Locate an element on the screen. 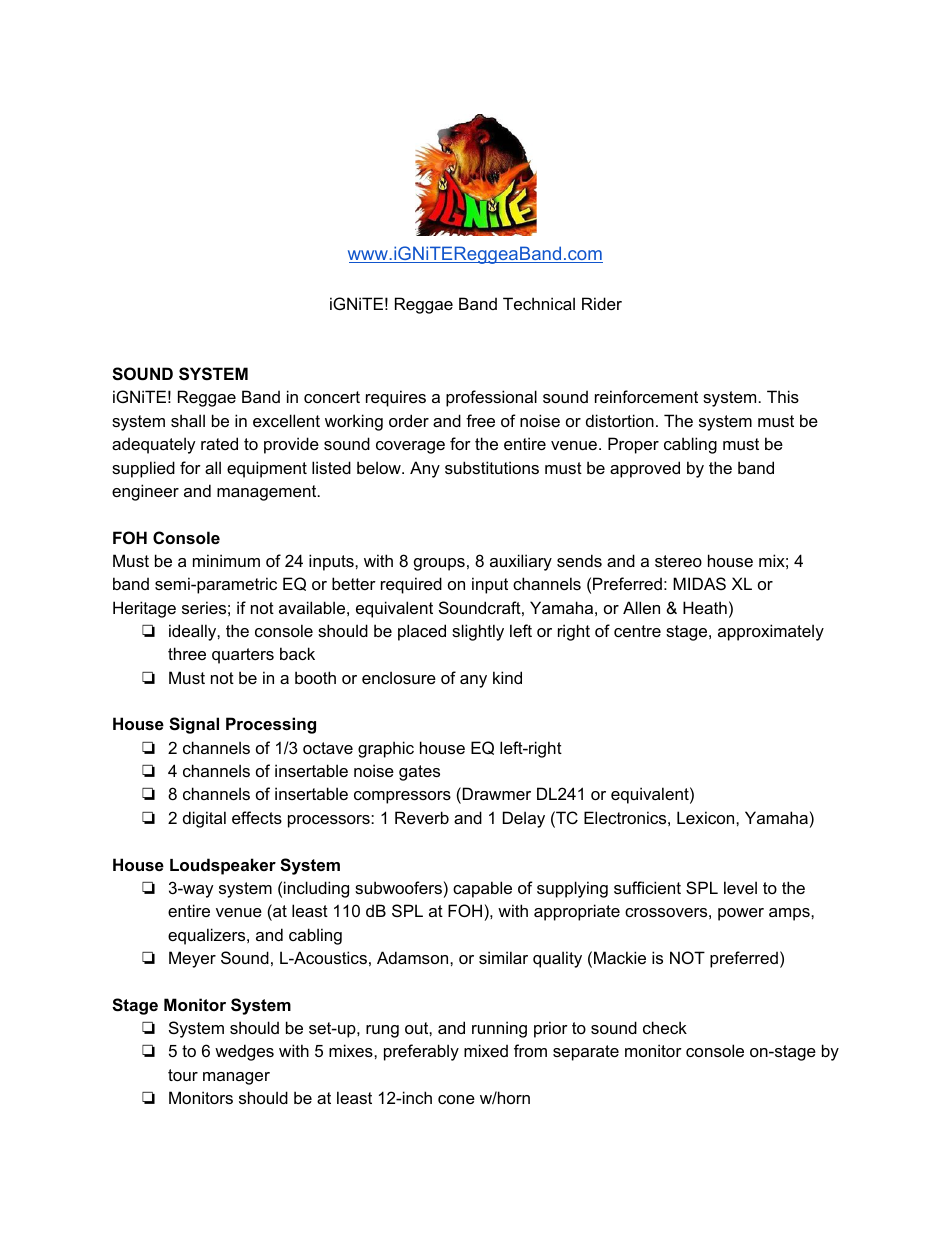  kind is located at coordinates (507, 677).
